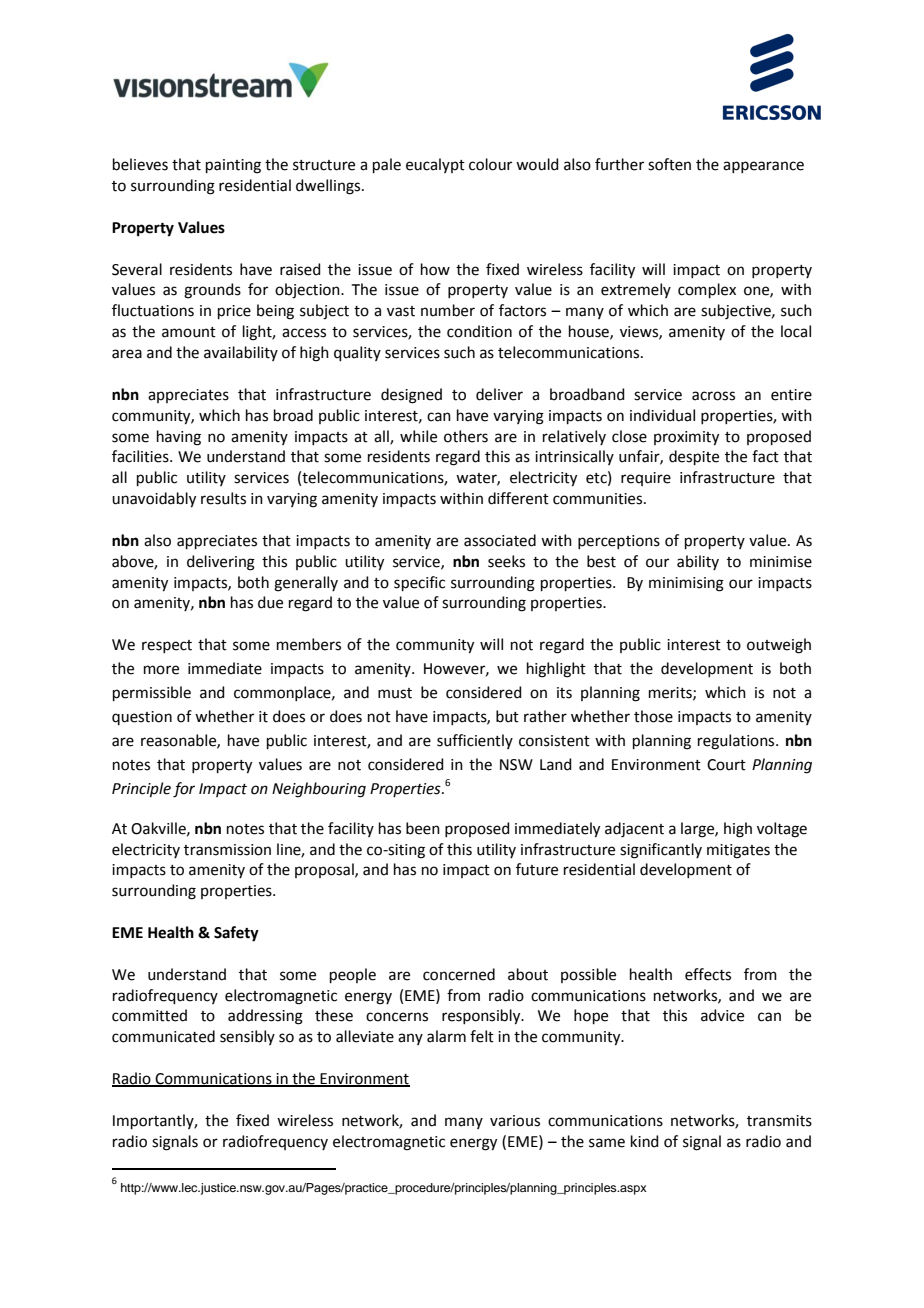  I want to click on painting, so click(233, 166).
